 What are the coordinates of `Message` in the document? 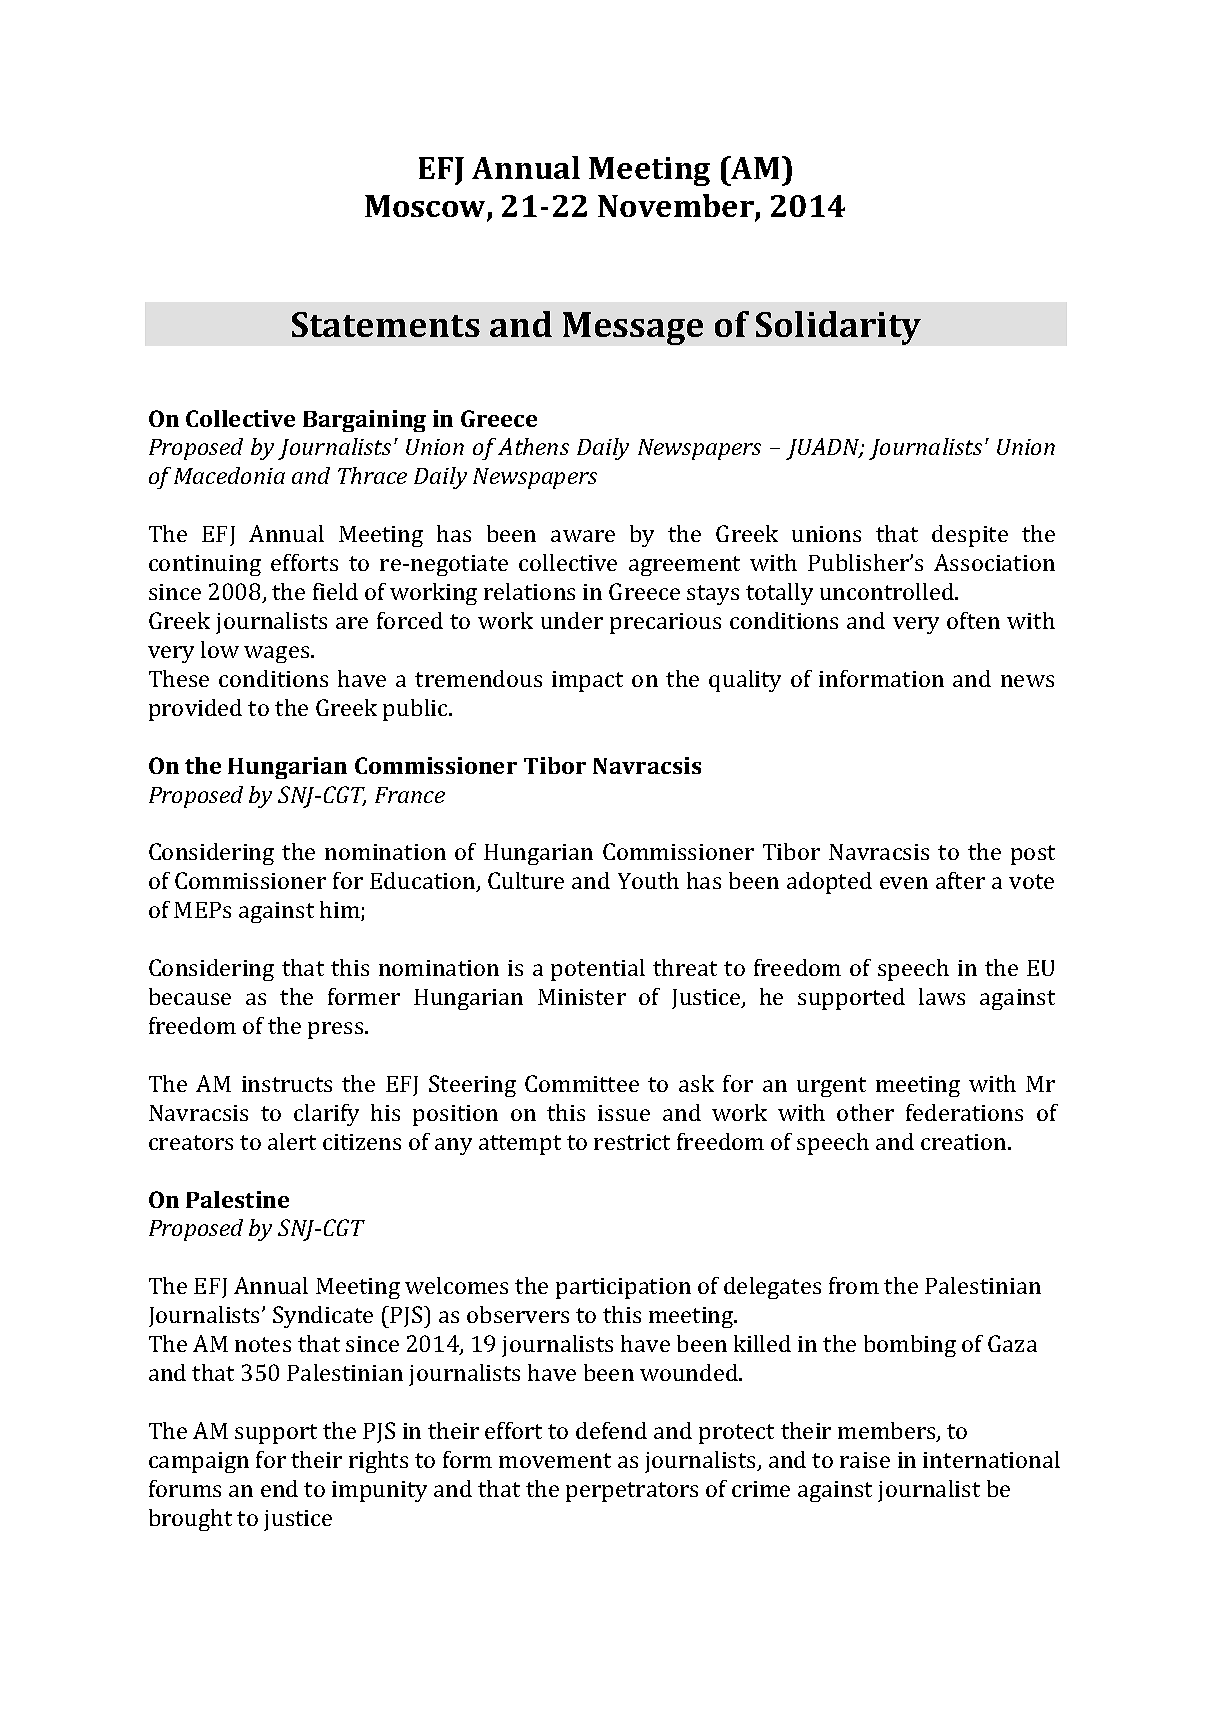 It's located at (633, 328).
